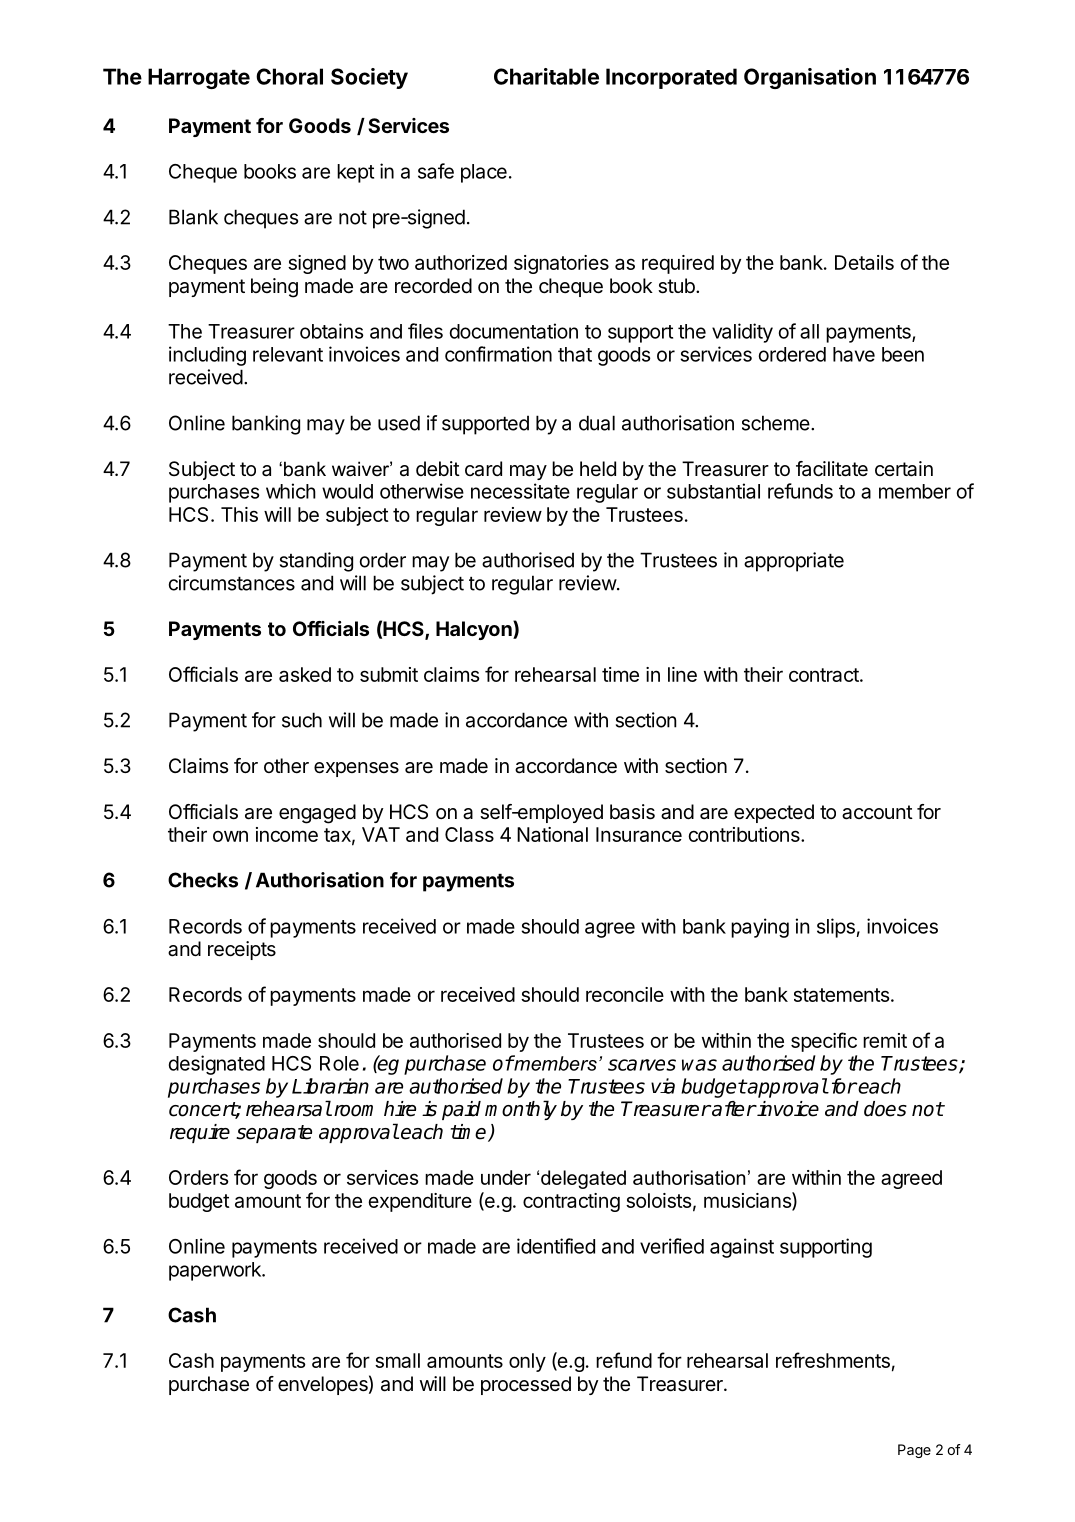  Describe the element at coordinates (810, 78) in the screenshot. I see `Organisation` at that location.
